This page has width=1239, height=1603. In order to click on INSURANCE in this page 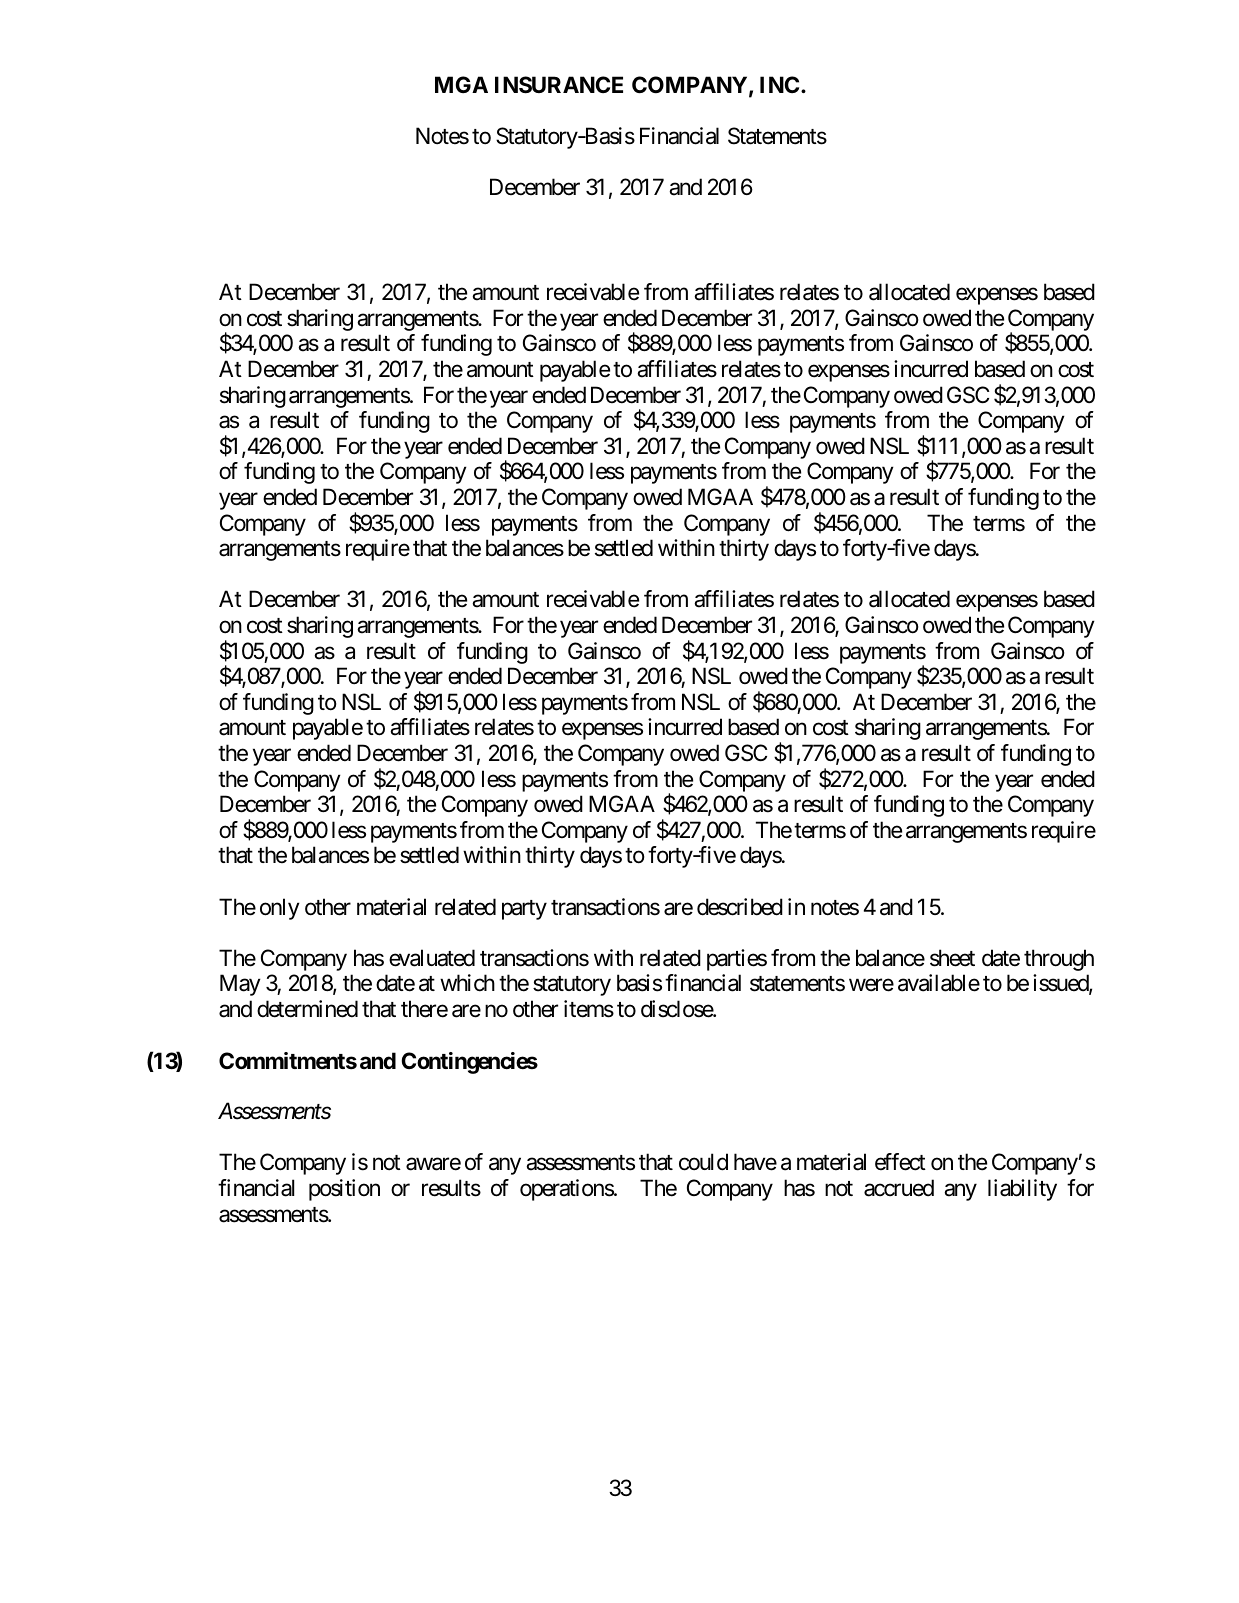, I will do `click(559, 85)`.
